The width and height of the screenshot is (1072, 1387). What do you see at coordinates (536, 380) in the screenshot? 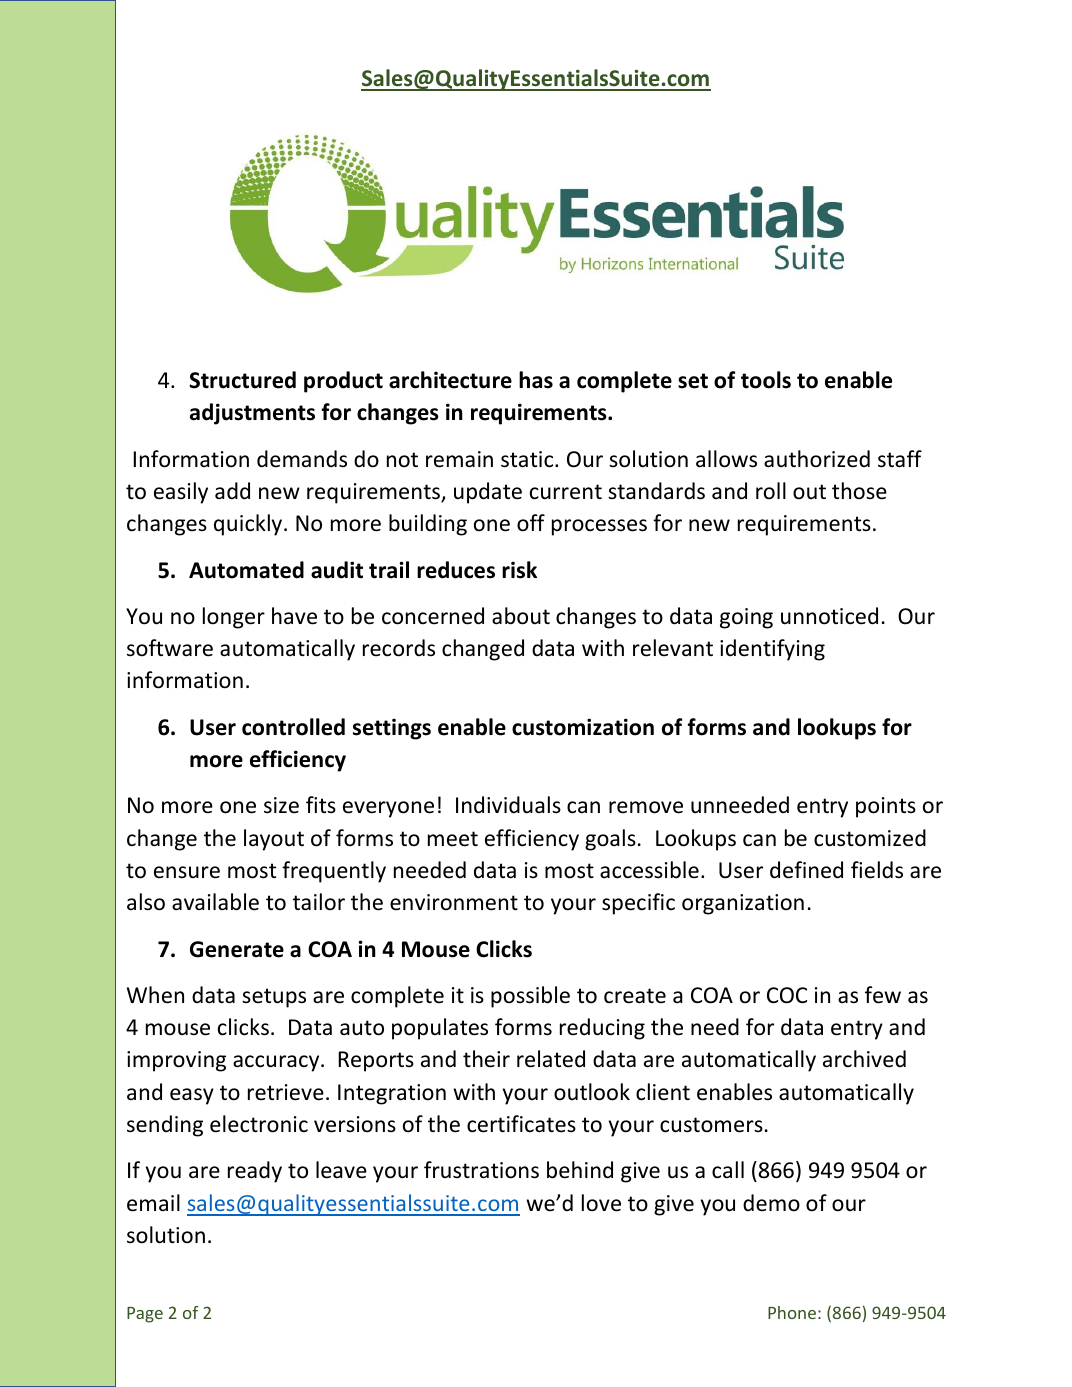
I see `has` at bounding box center [536, 380].
